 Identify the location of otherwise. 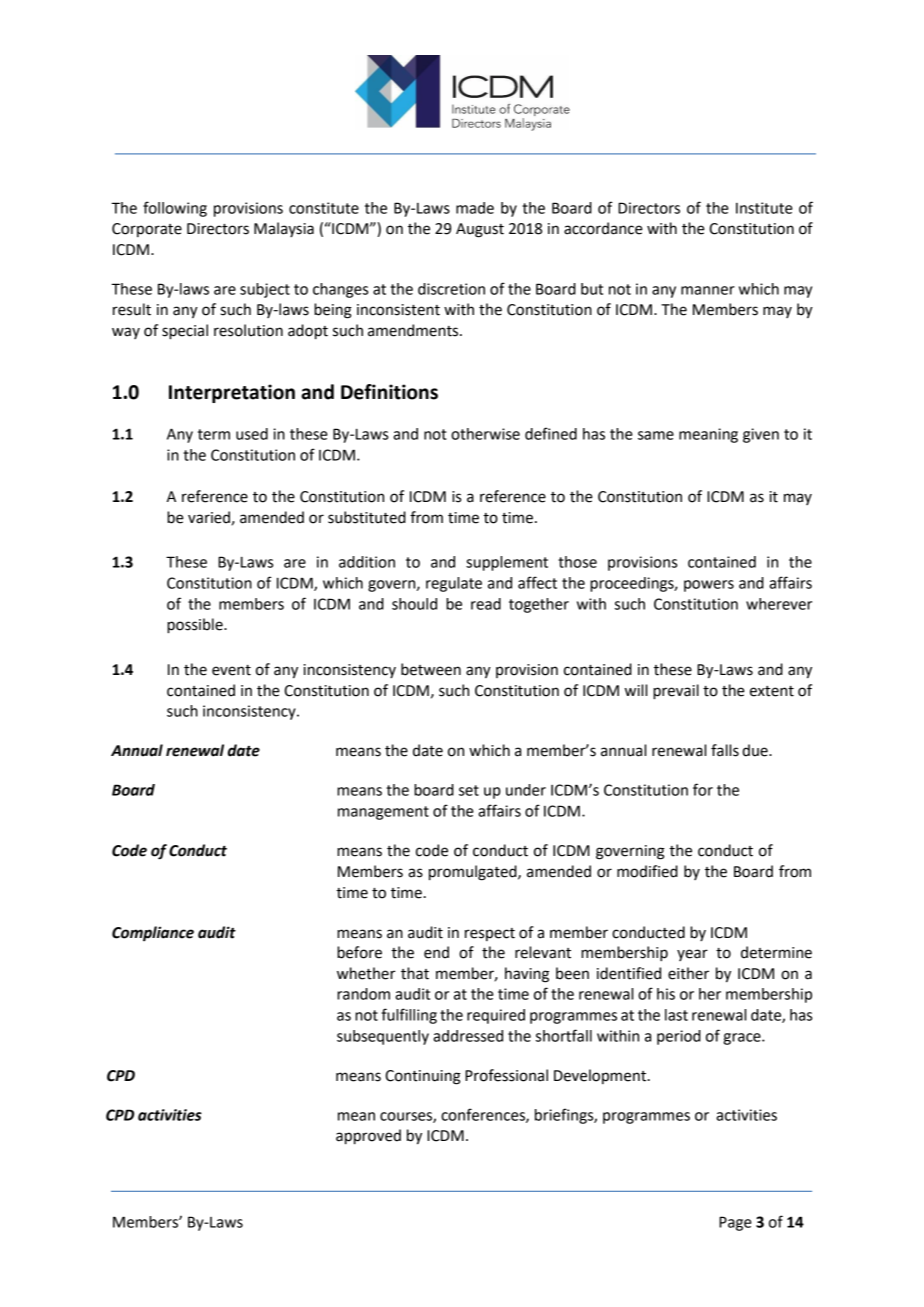
(485, 434).
